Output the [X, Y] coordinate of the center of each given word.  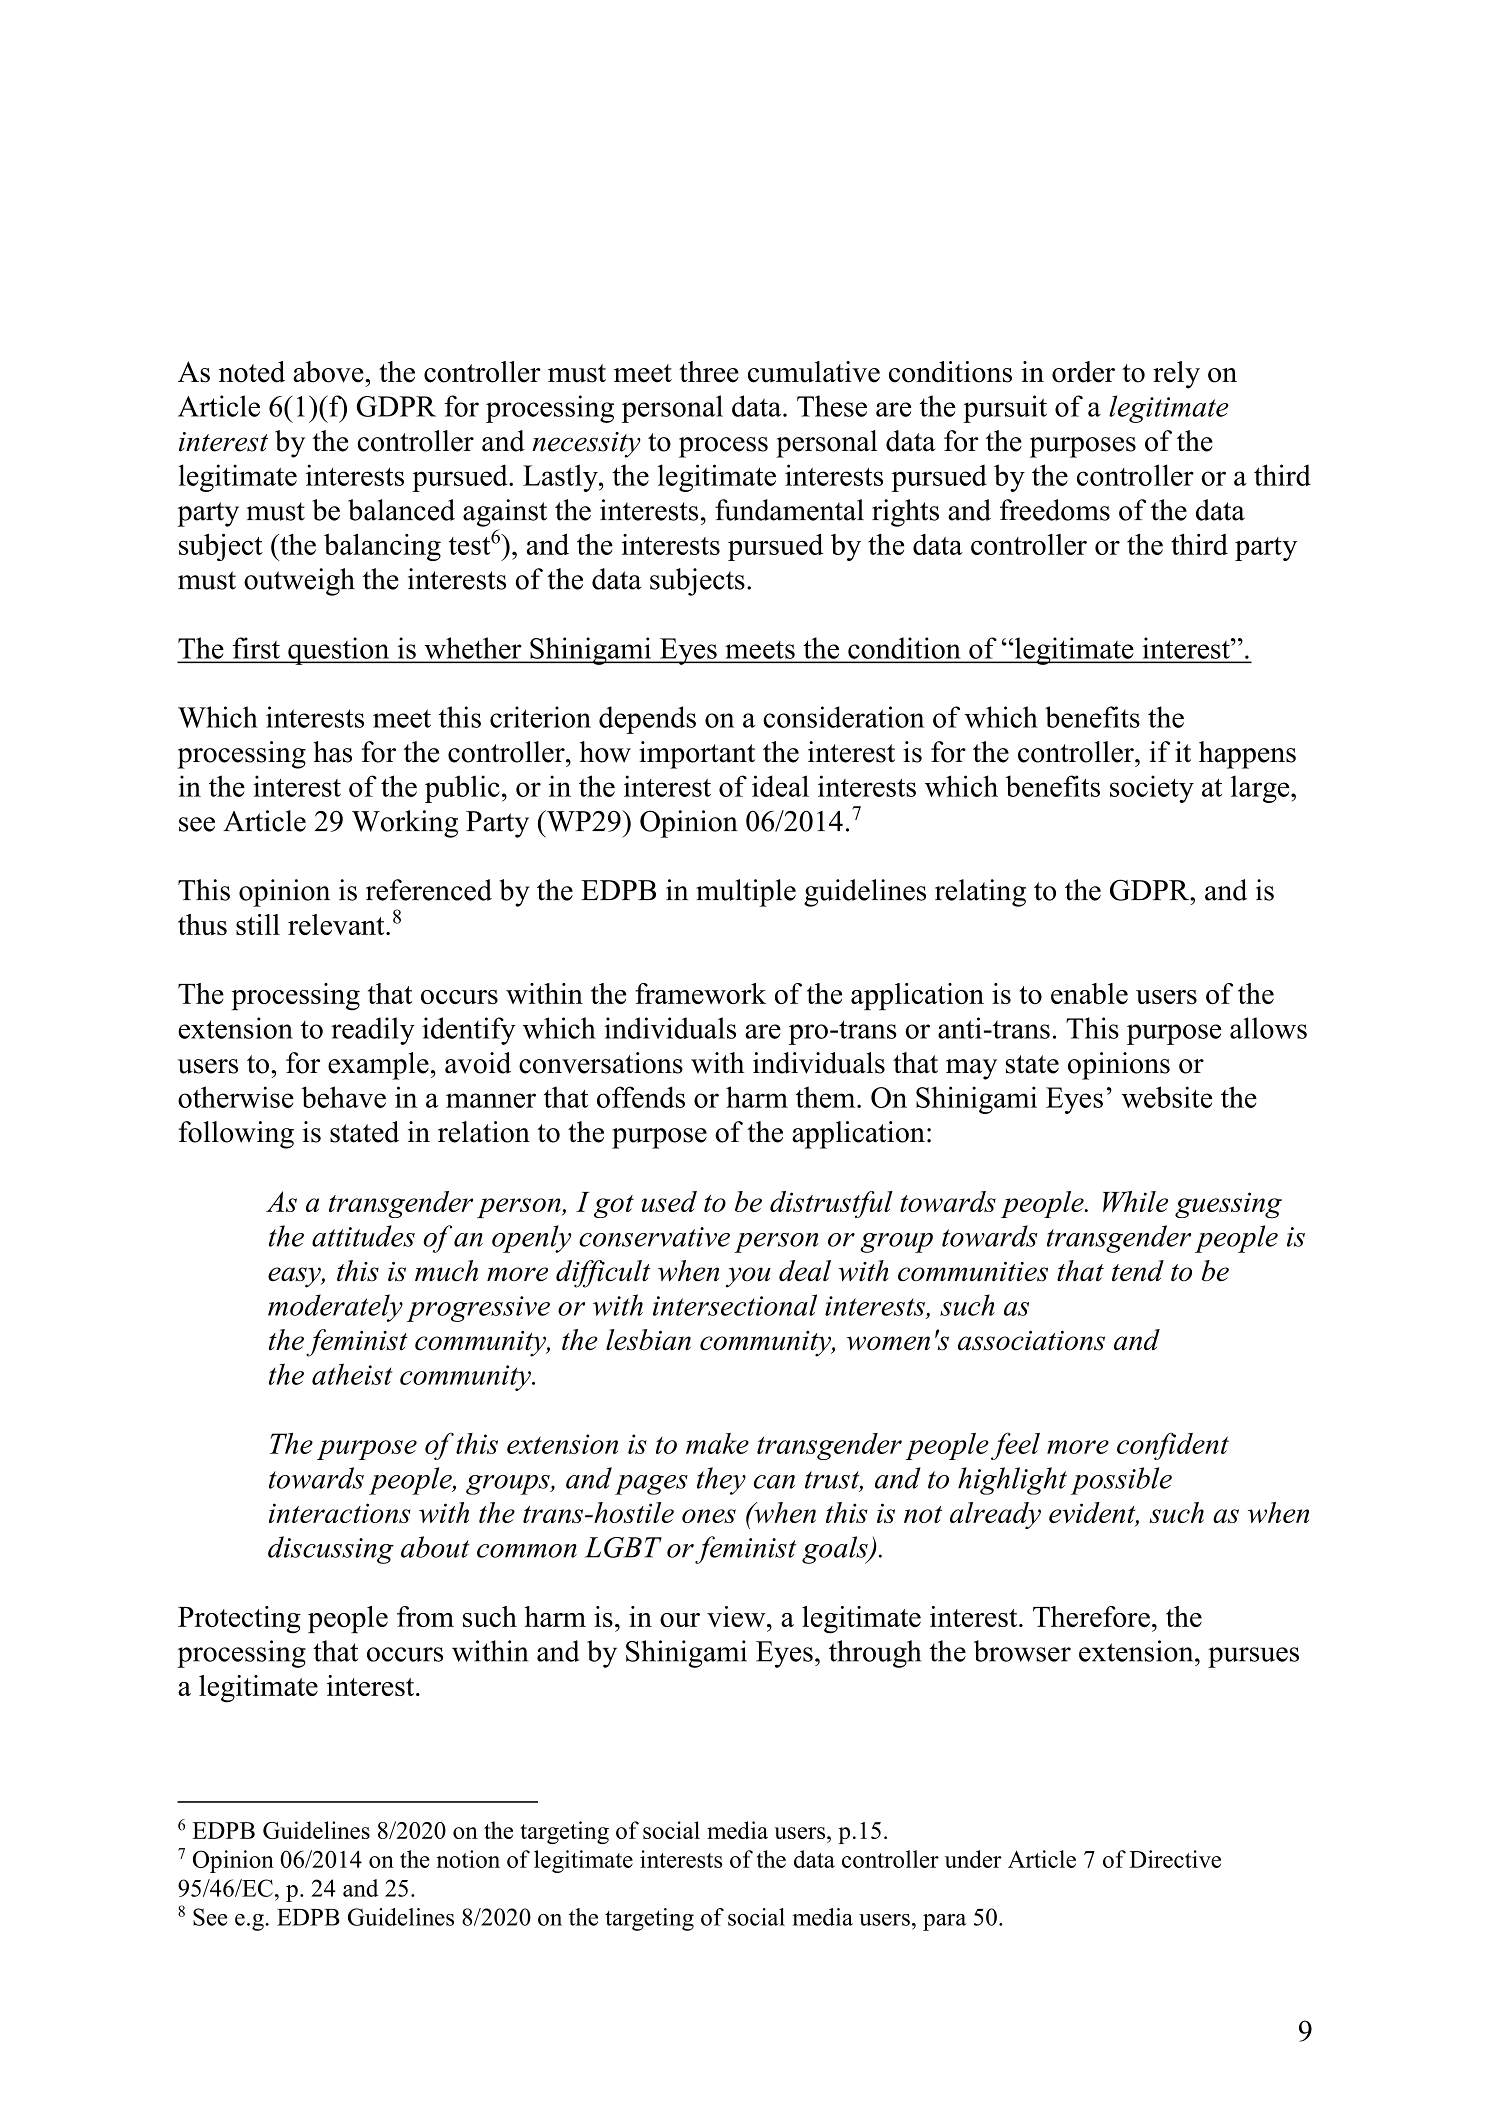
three [709, 372]
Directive [1175, 1859]
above [329, 372]
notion [468, 1859]
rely [1176, 375]
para [944, 1922]
